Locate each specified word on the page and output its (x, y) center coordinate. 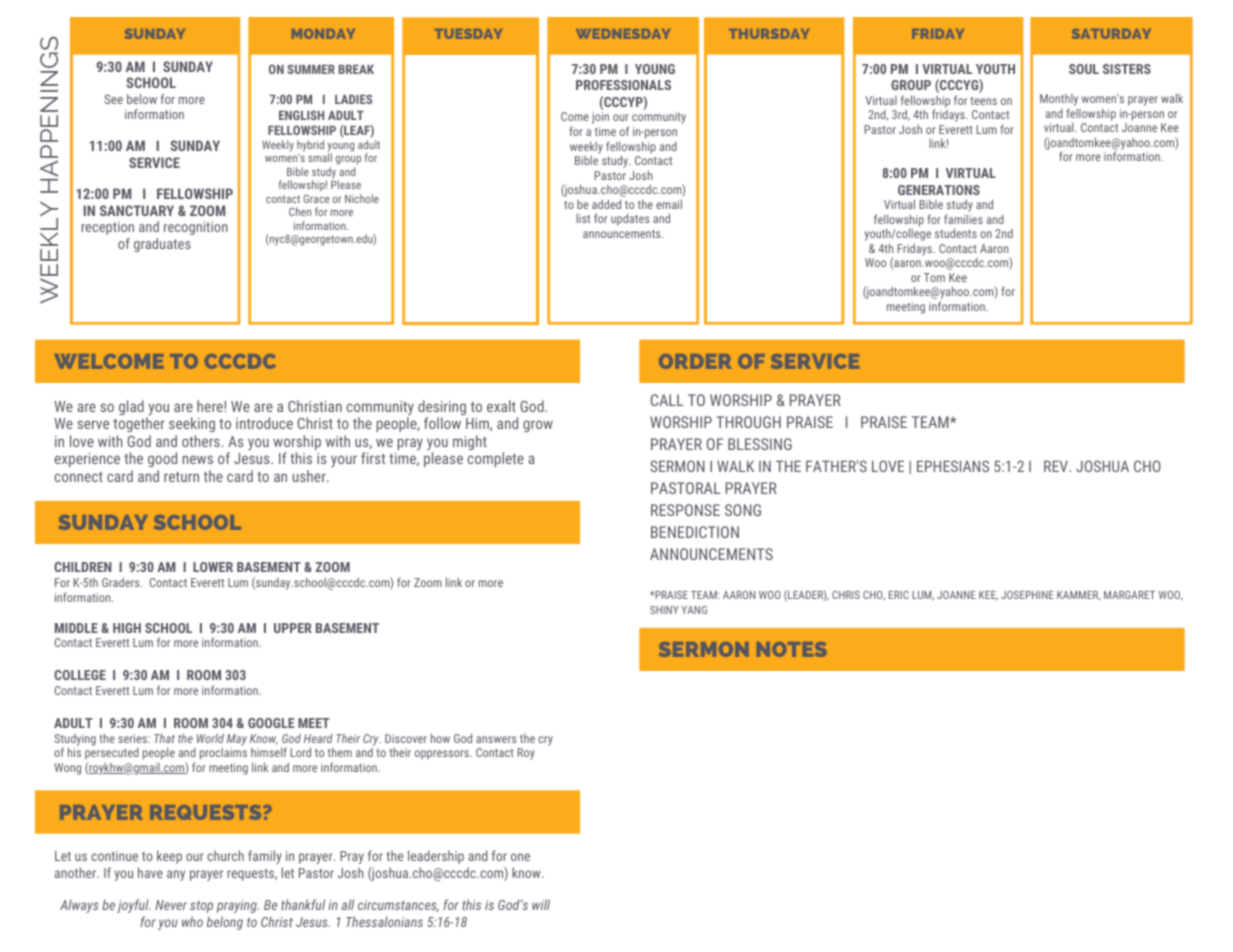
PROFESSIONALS (623, 85)
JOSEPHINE (1027, 595)
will (541, 904)
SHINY (664, 610)
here (210, 406)
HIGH (127, 628)
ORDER (695, 361)
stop (201, 907)
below (142, 99)
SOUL (1084, 69)
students (956, 233)
